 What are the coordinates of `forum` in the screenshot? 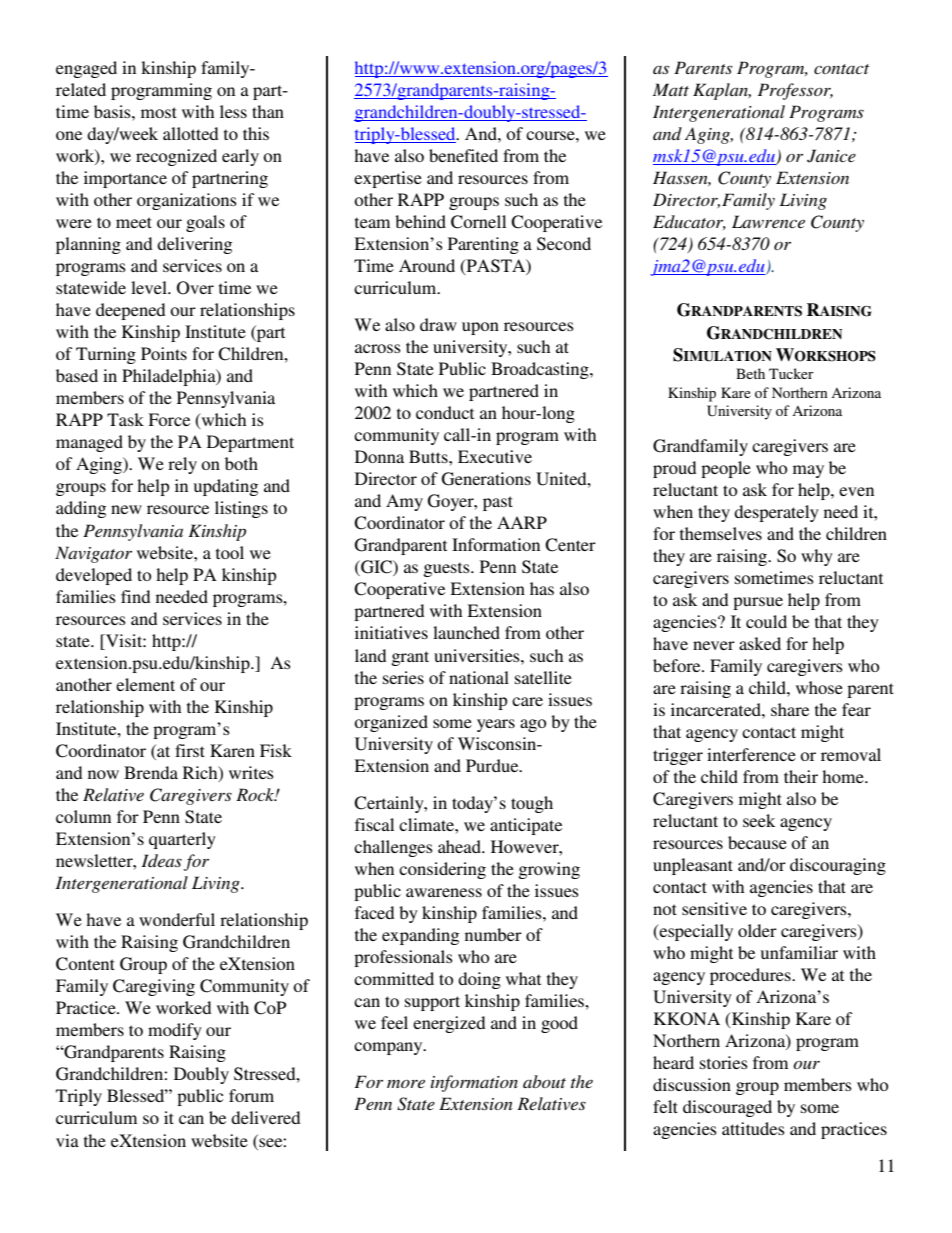 It's located at (251, 1095).
